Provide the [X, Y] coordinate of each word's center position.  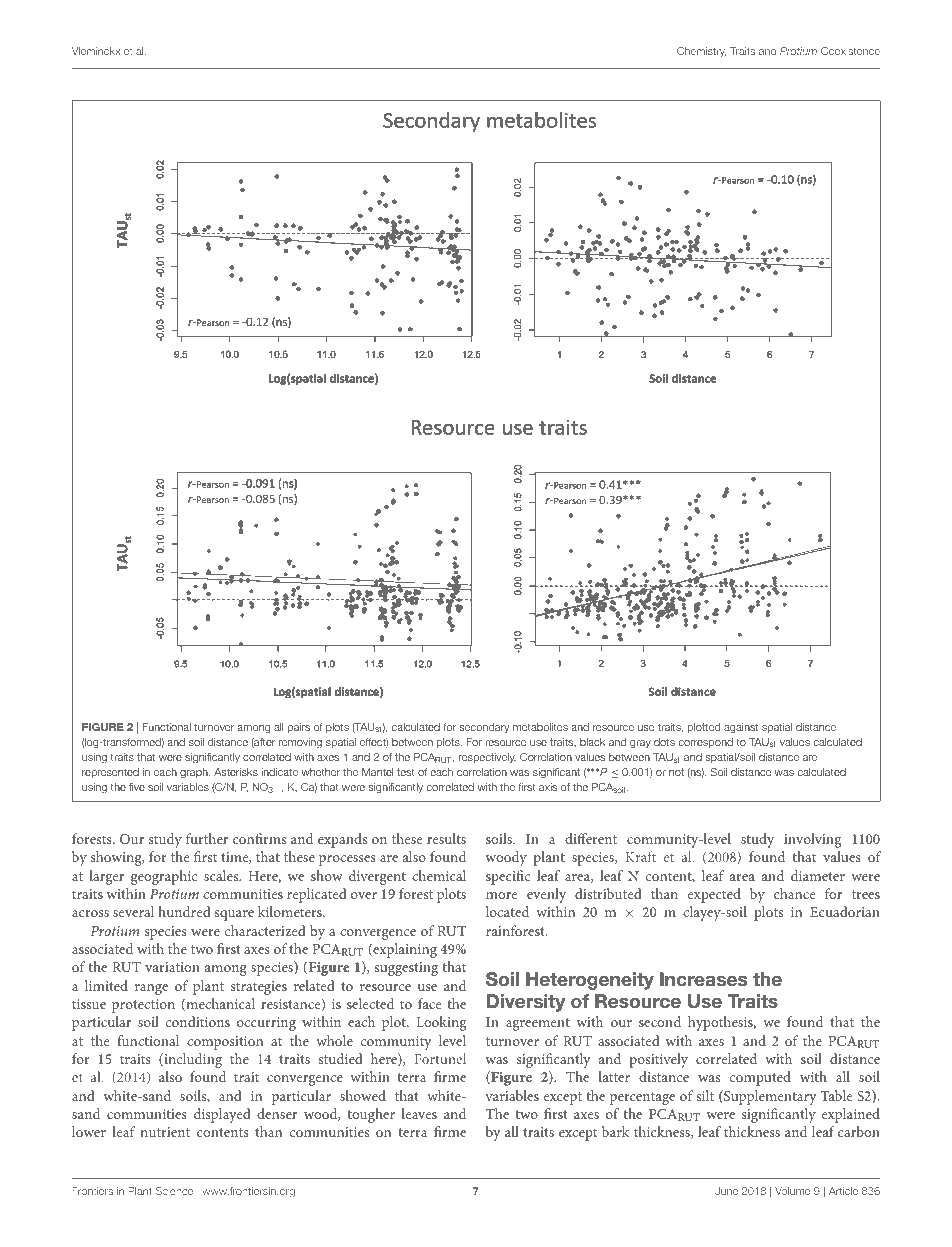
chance [794, 893]
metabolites [540, 727]
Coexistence [850, 51]
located [507, 911]
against [741, 728]
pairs [298, 728]
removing [300, 743]
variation [172, 967]
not [676, 772]
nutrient [165, 1132]
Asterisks [236, 772]
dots [664, 742]
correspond [705, 743]
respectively [487, 758]
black [592, 742]
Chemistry [701, 52]
